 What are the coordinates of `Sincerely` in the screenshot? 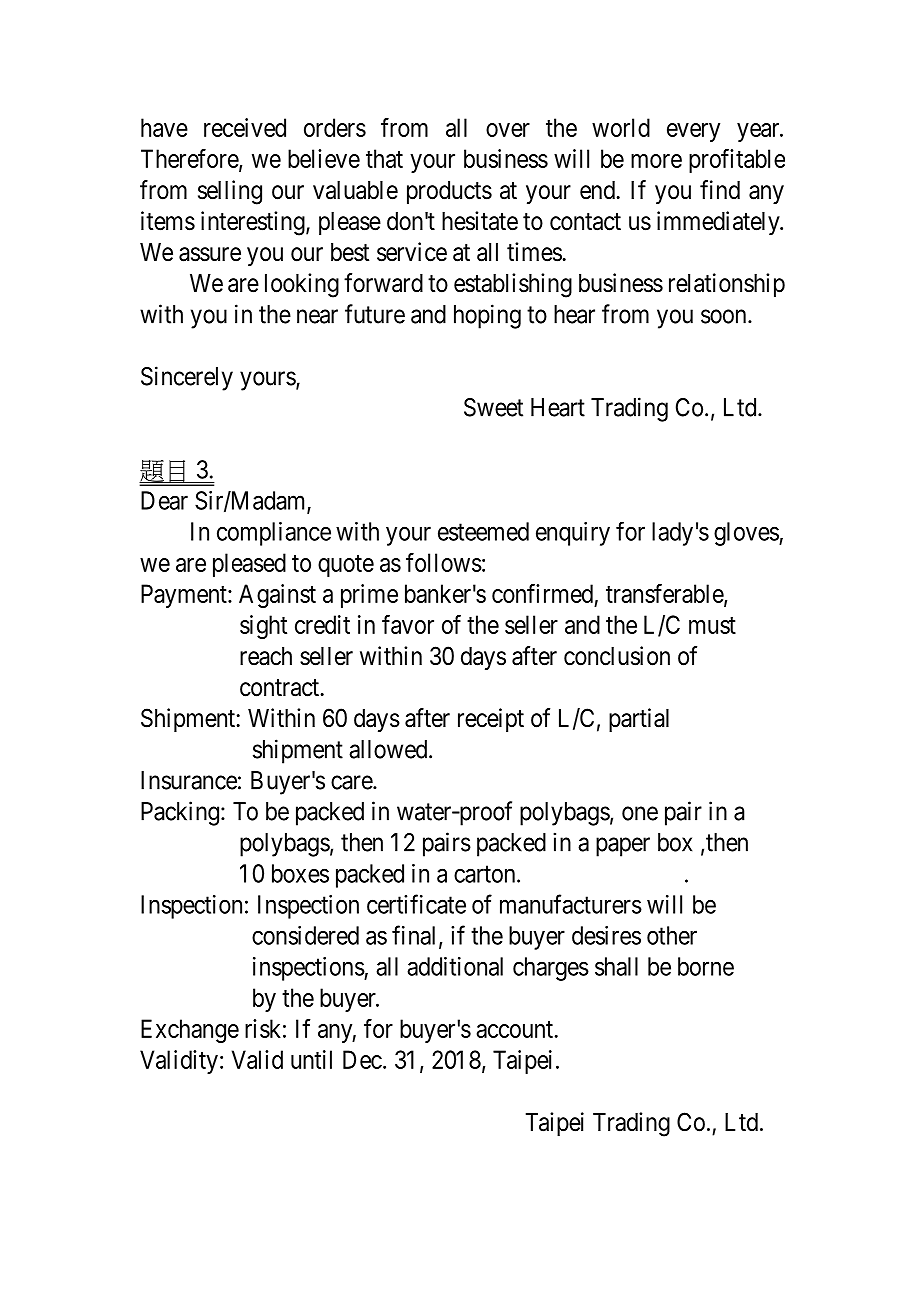 It's located at (187, 378).
